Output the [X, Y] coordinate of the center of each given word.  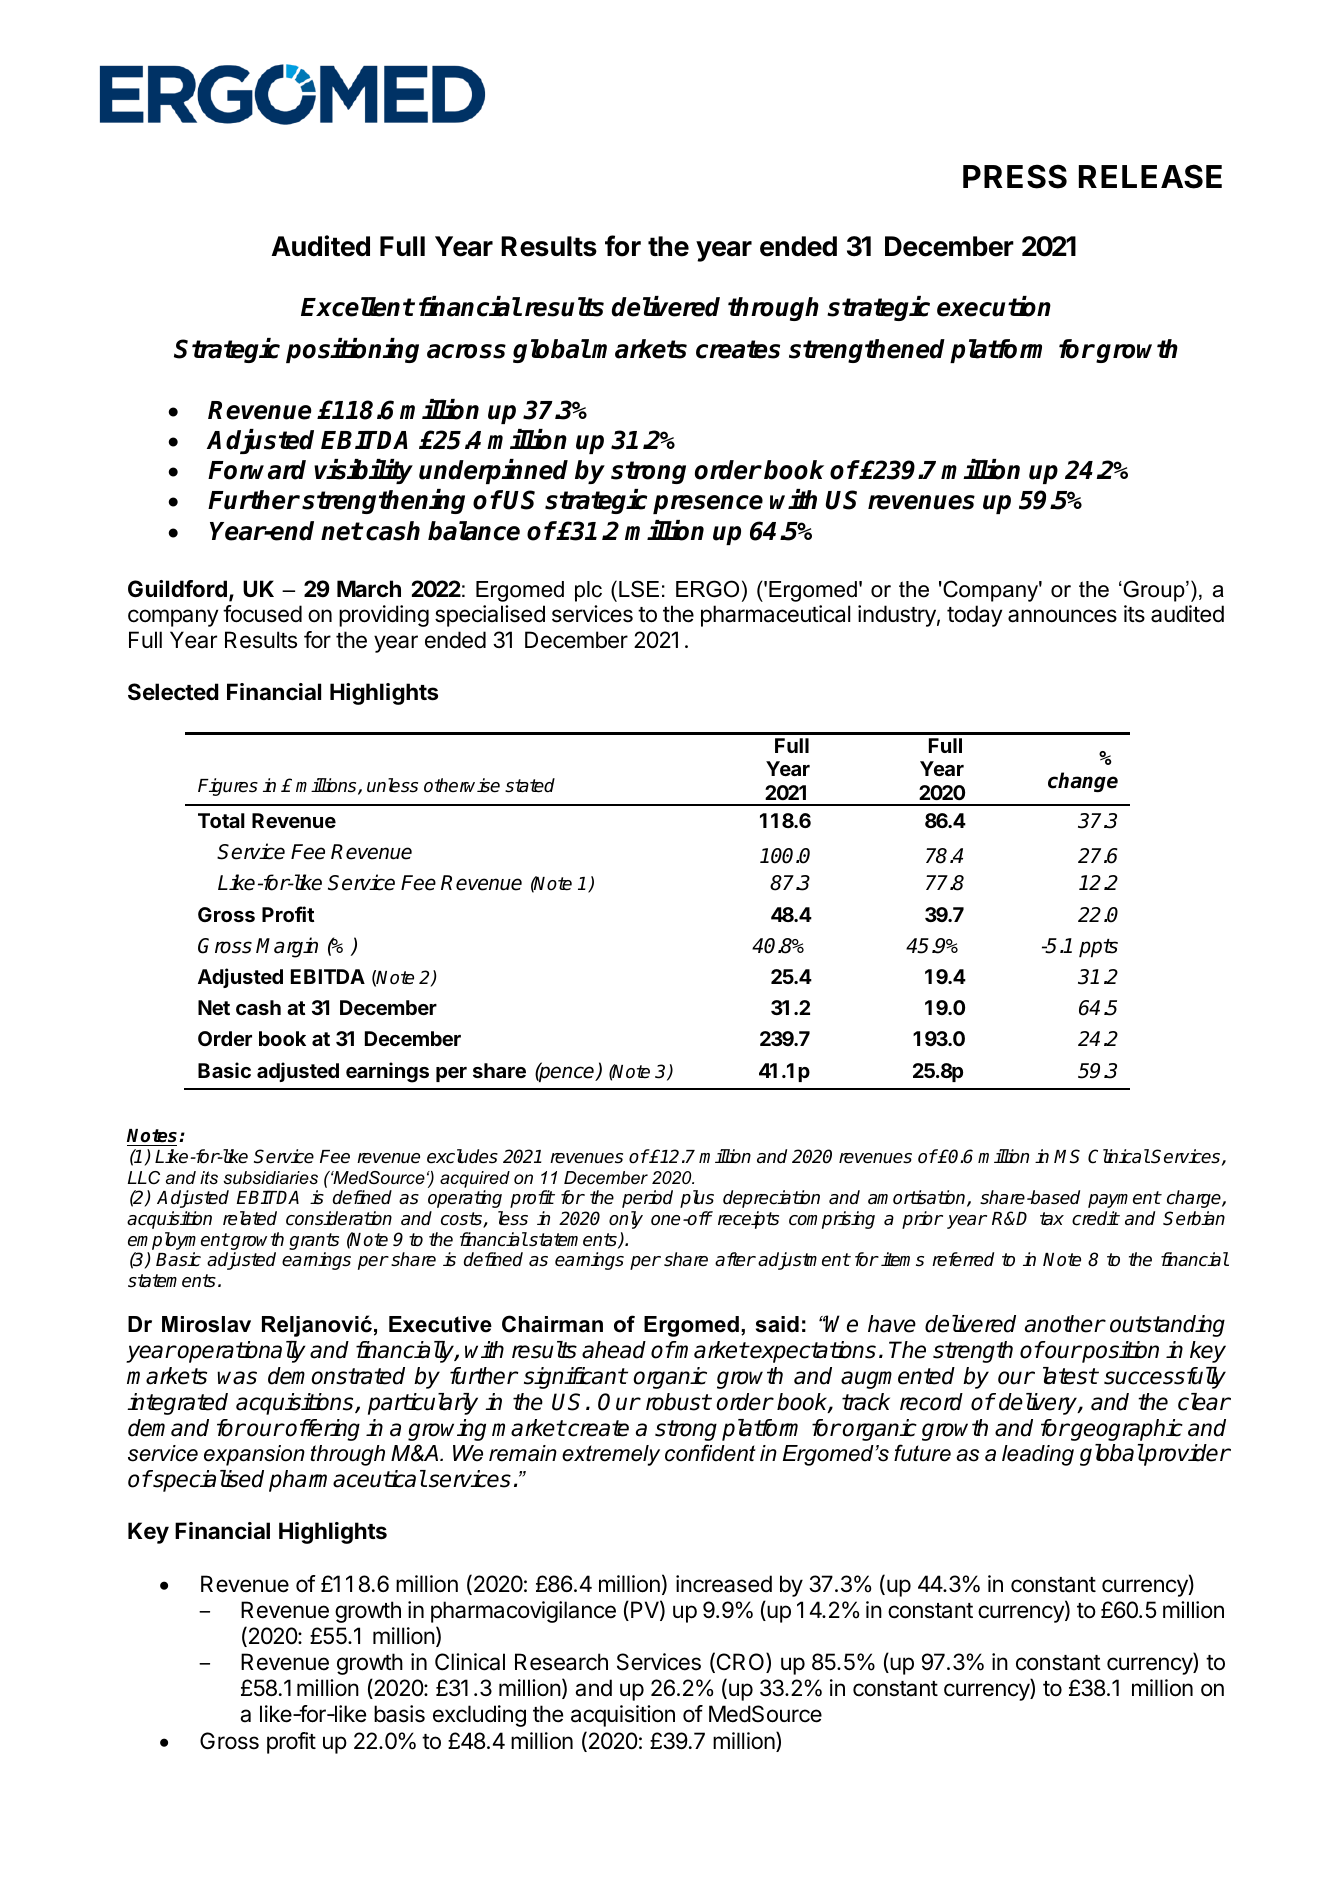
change [1083, 782]
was [237, 1378]
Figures [228, 787]
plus [697, 1199]
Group [1154, 591]
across [466, 351]
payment [1124, 1199]
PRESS [1015, 176]
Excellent [357, 307]
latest [1070, 1376]
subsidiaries [270, 1178]
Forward [257, 470]
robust [678, 1402]
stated [530, 785]
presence [708, 504]
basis [399, 1714]
